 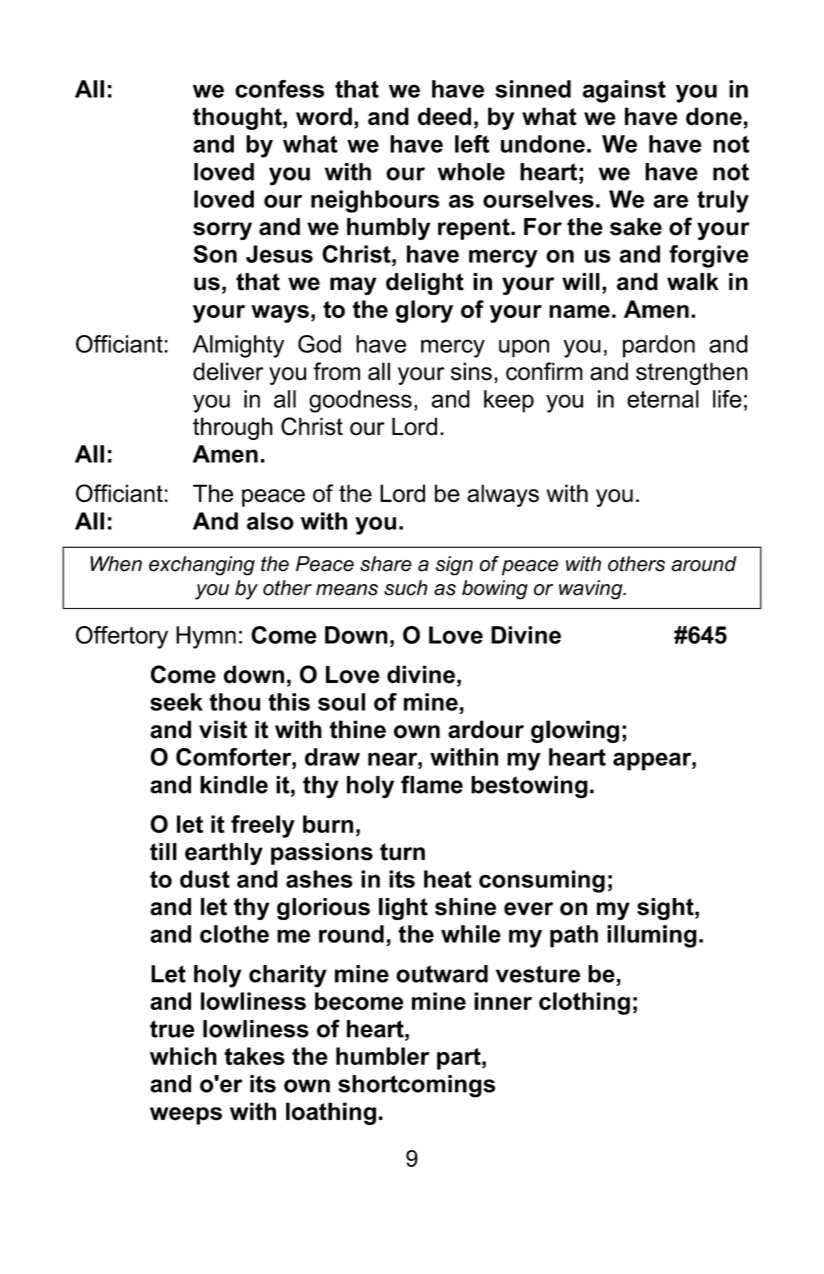 What do you see at coordinates (279, 89) in the screenshot?
I see `confess` at bounding box center [279, 89].
